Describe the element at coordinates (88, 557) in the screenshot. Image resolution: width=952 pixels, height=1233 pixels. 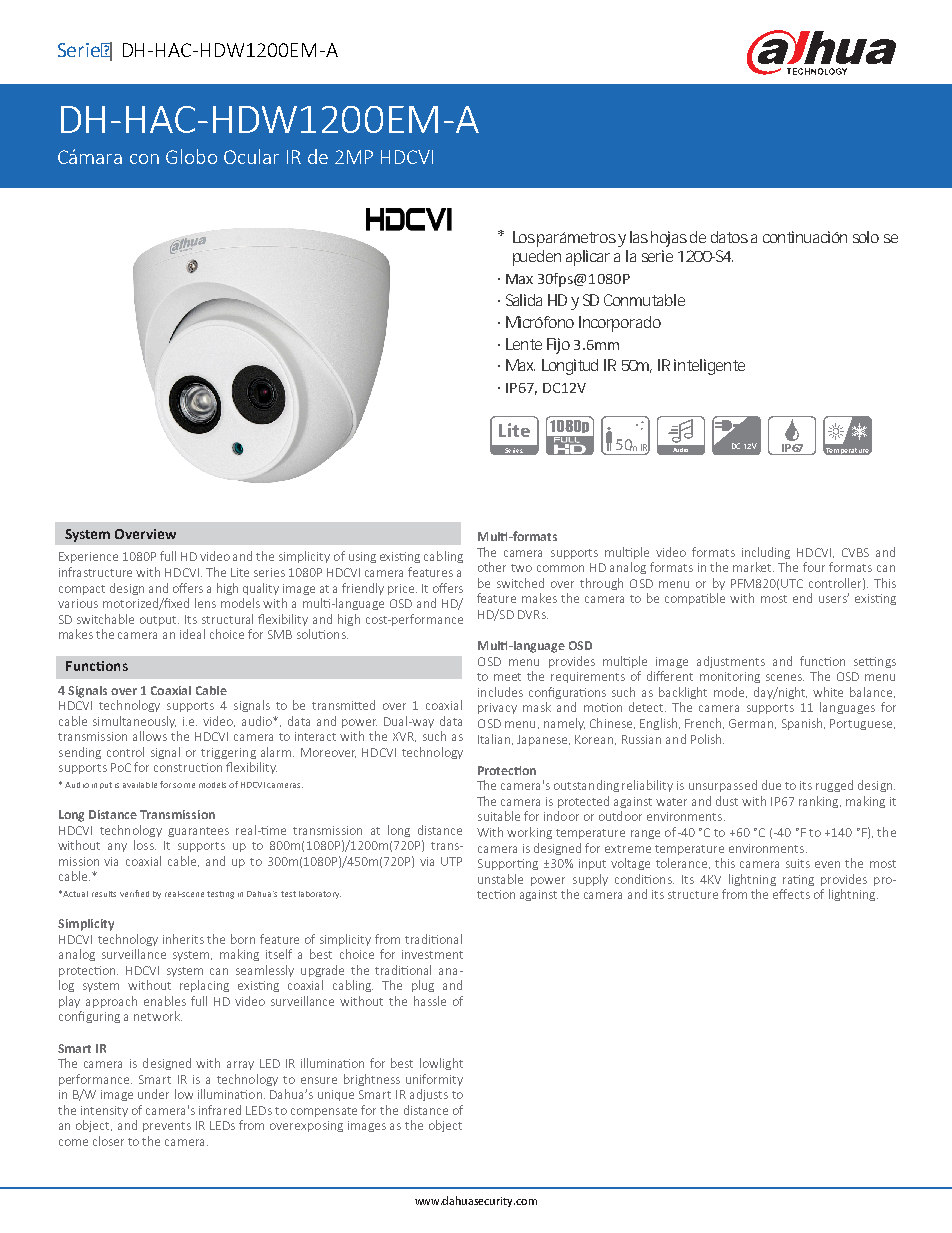
I see `Experience` at that location.
